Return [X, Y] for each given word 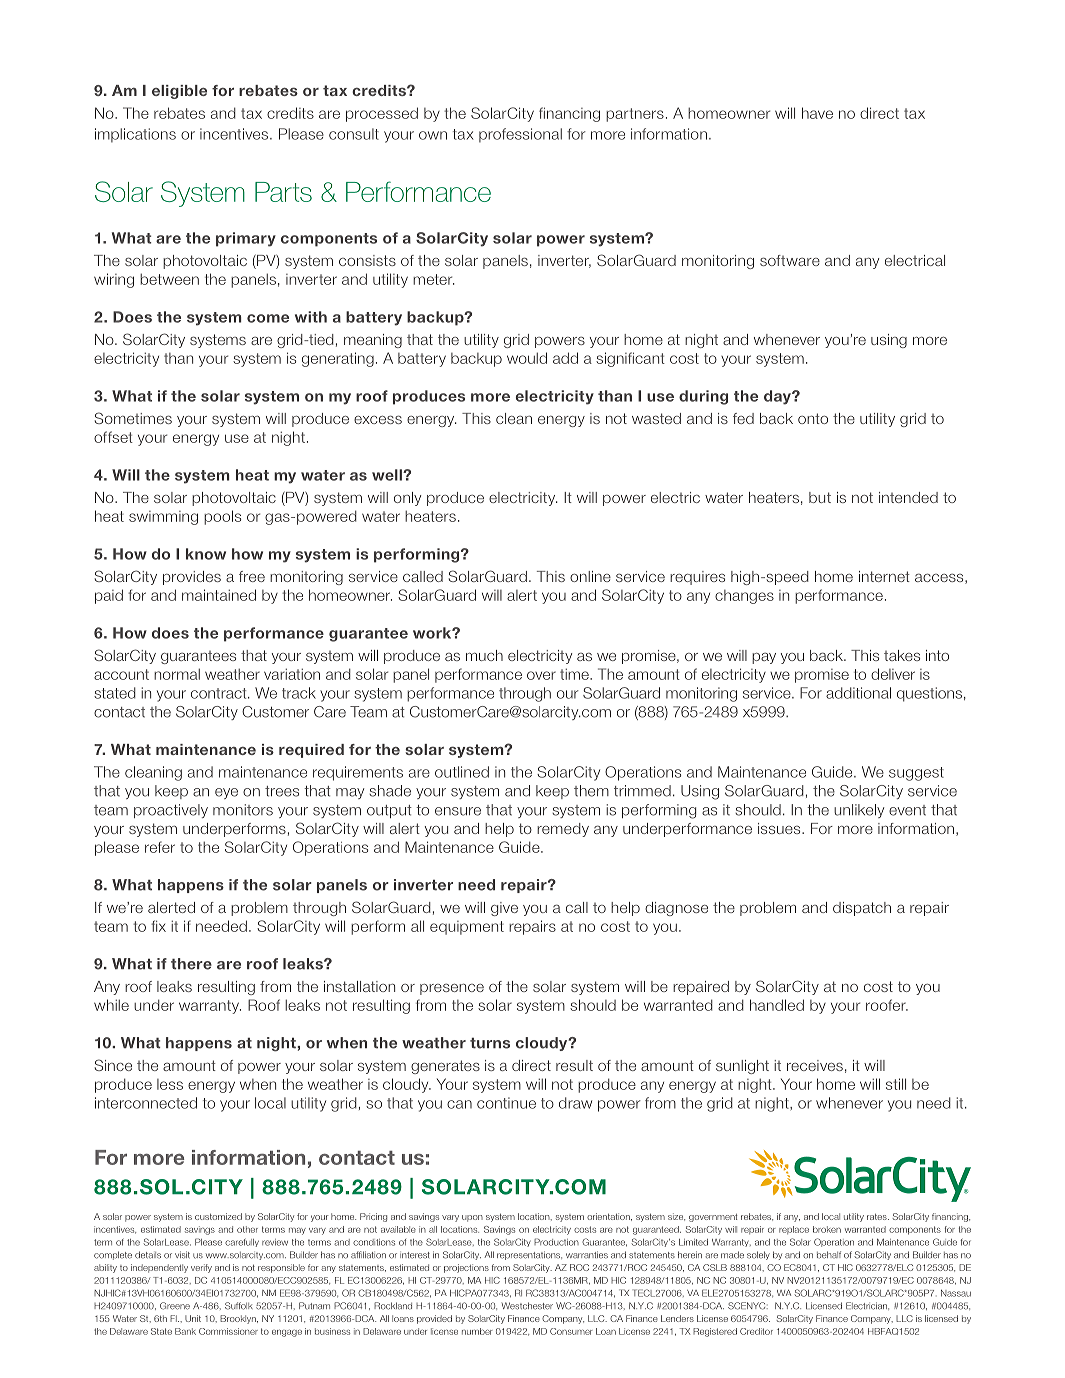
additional [858, 693]
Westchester [527, 1306]
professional [520, 135]
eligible [179, 92]
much [484, 655]
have [817, 113]
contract [220, 693]
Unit [193, 1318]
